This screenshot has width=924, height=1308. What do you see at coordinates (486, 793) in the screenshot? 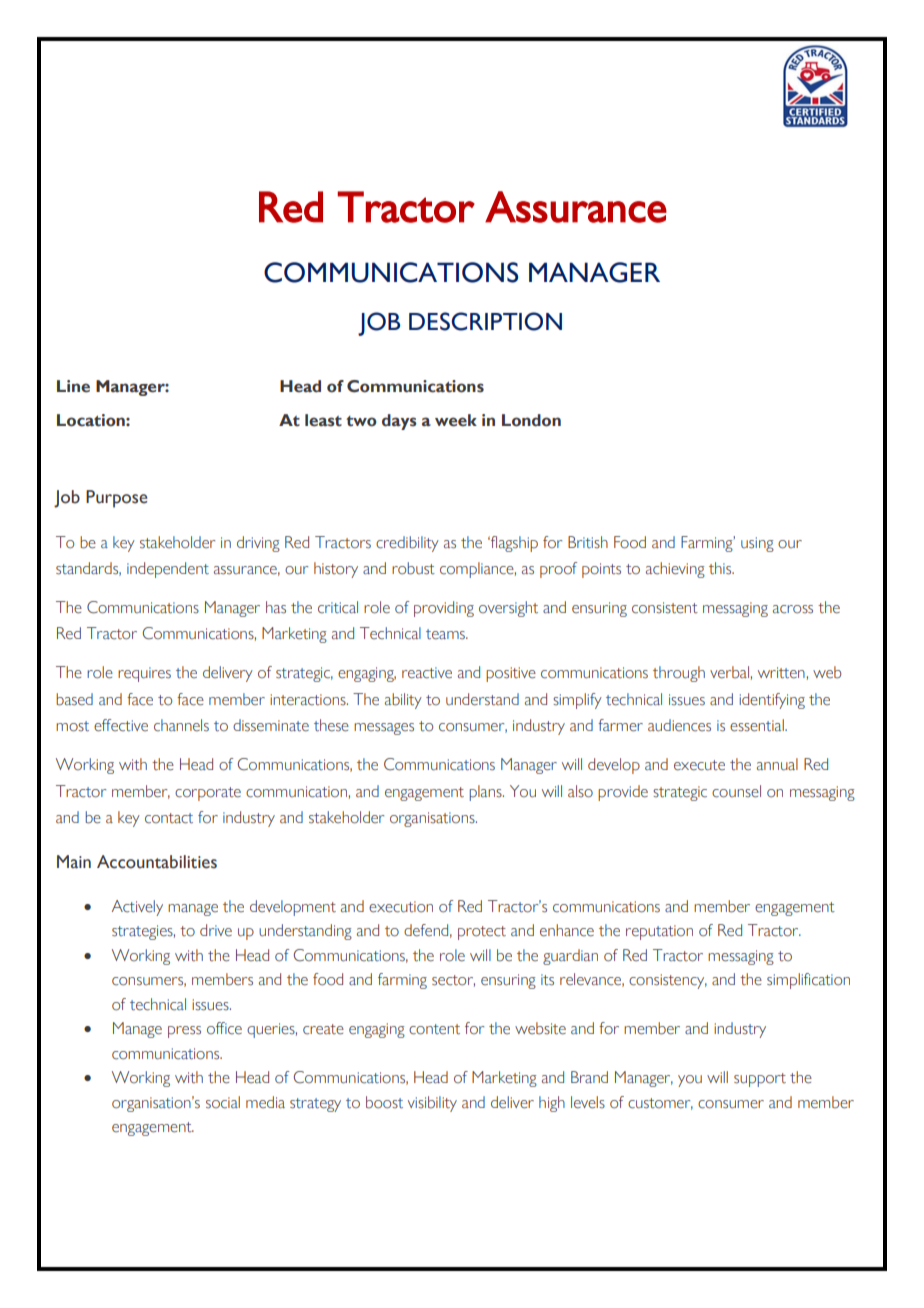
I see `plans` at bounding box center [486, 793].
